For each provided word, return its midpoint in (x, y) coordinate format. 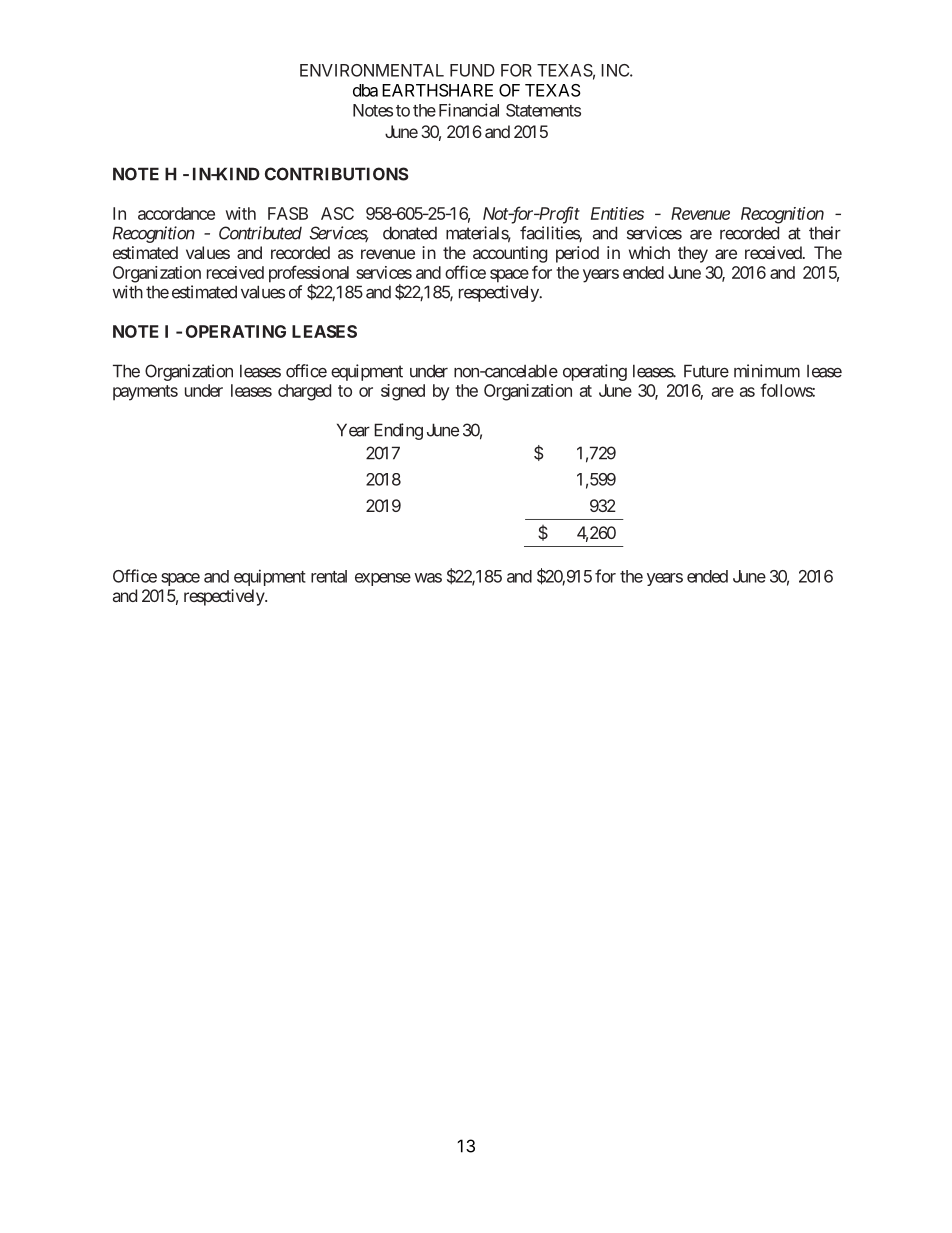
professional (309, 275)
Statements (543, 110)
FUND (472, 70)
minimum (767, 371)
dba (365, 90)
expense (383, 579)
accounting (510, 254)
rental (329, 576)
